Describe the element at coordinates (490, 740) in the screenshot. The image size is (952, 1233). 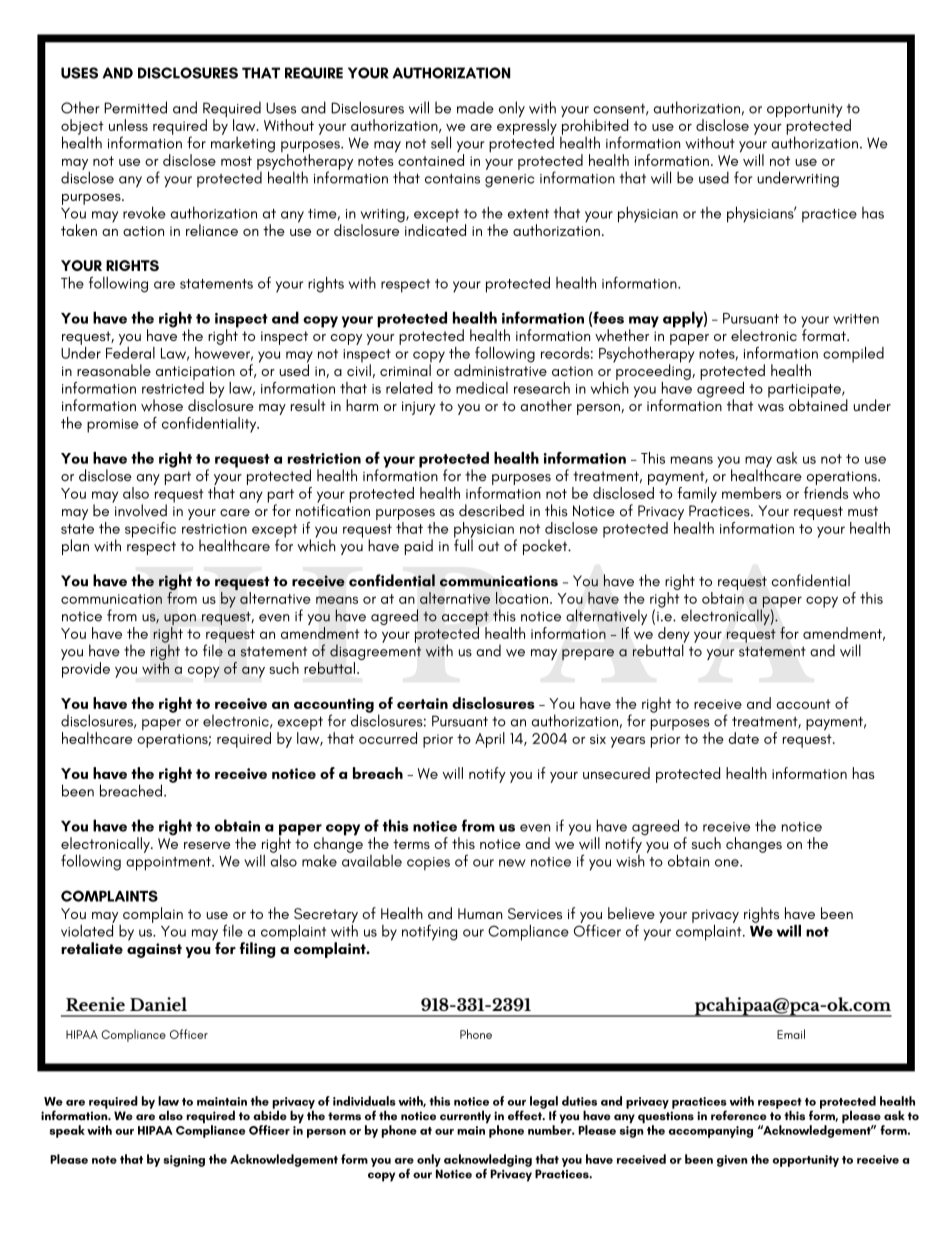
I see `April` at that location.
